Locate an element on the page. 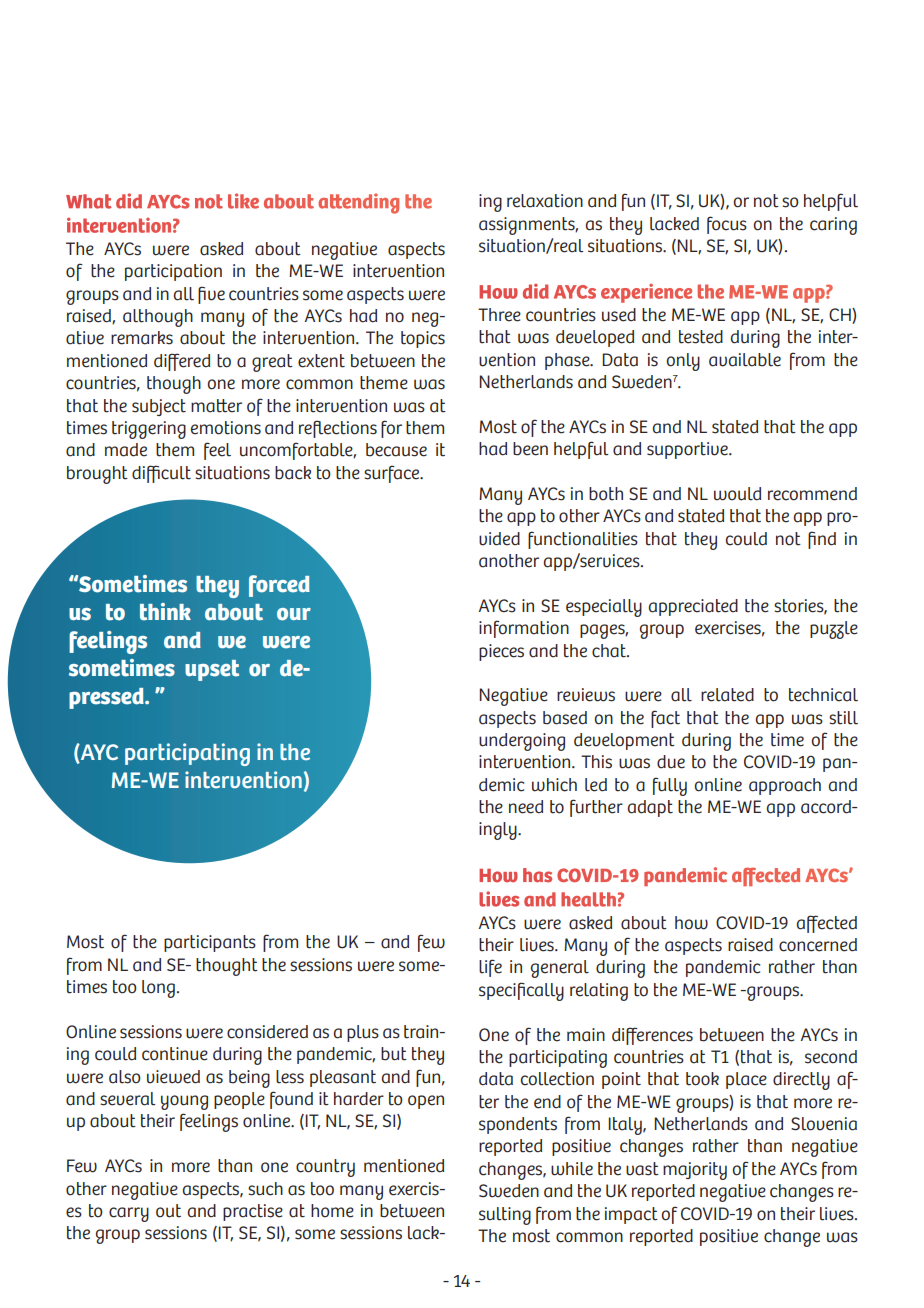  majority is located at coordinates (695, 1171).
